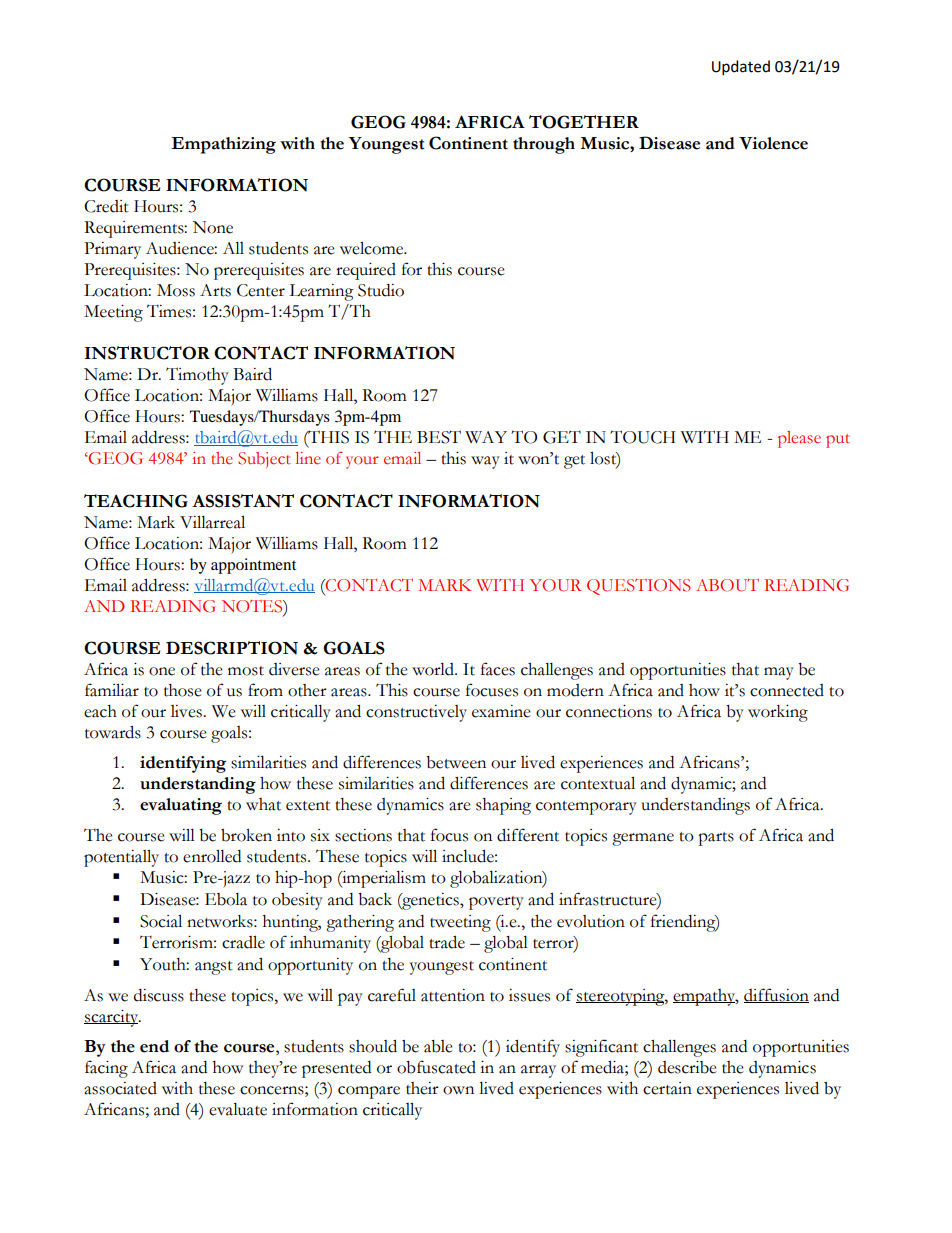 This page has height=1233, width=952. What do you see at coordinates (197, 376) in the page?
I see `Timothy` at bounding box center [197, 376].
